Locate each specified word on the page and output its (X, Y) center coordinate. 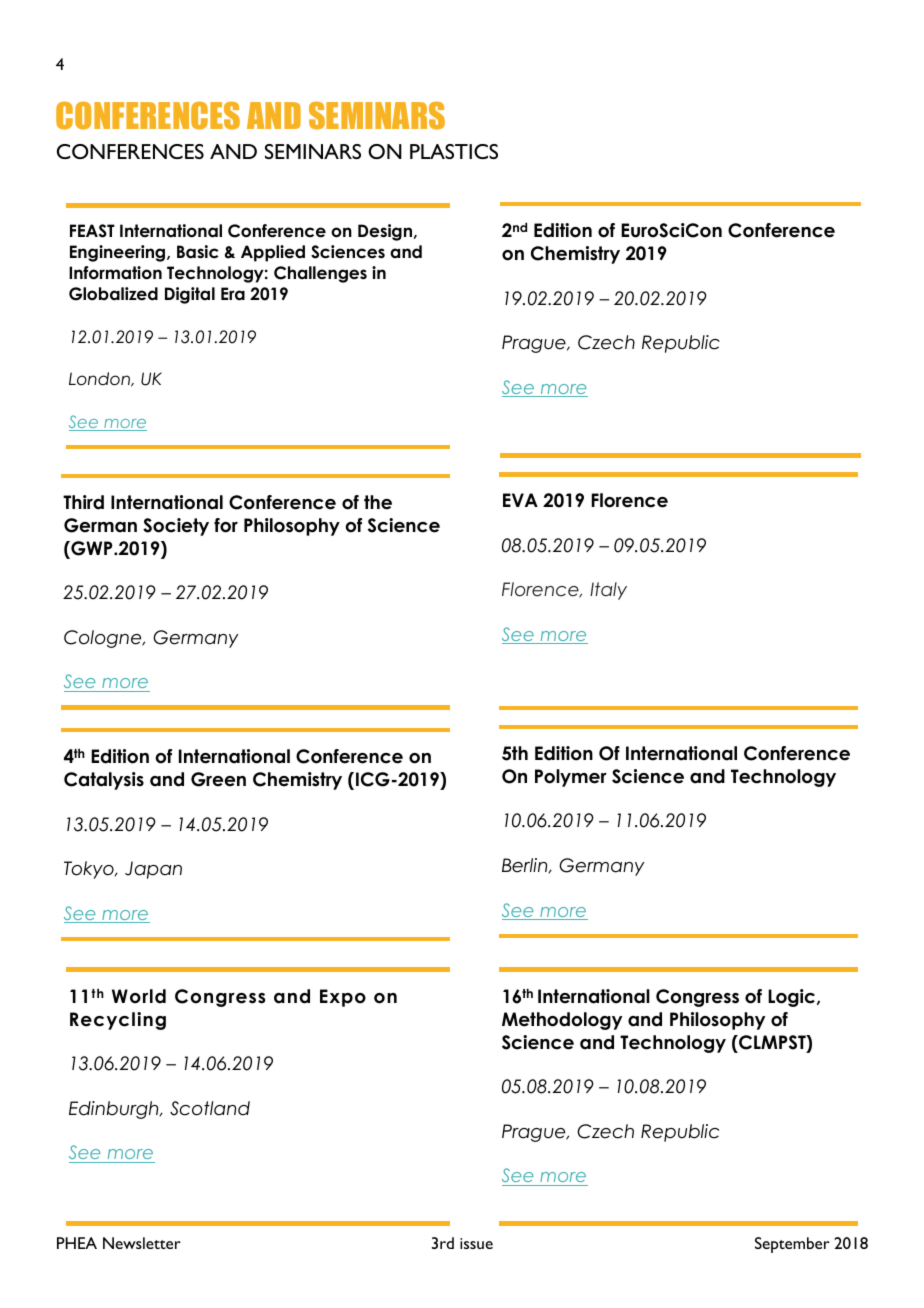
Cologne (104, 639)
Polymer (571, 778)
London (100, 379)
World (139, 996)
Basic (198, 252)
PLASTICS (454, 151)
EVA (520, 500)
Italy (608, 591)
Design (385, 232)
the (378, 502)
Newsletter (142, 1243)
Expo (343, 998)
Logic (793, 998)
